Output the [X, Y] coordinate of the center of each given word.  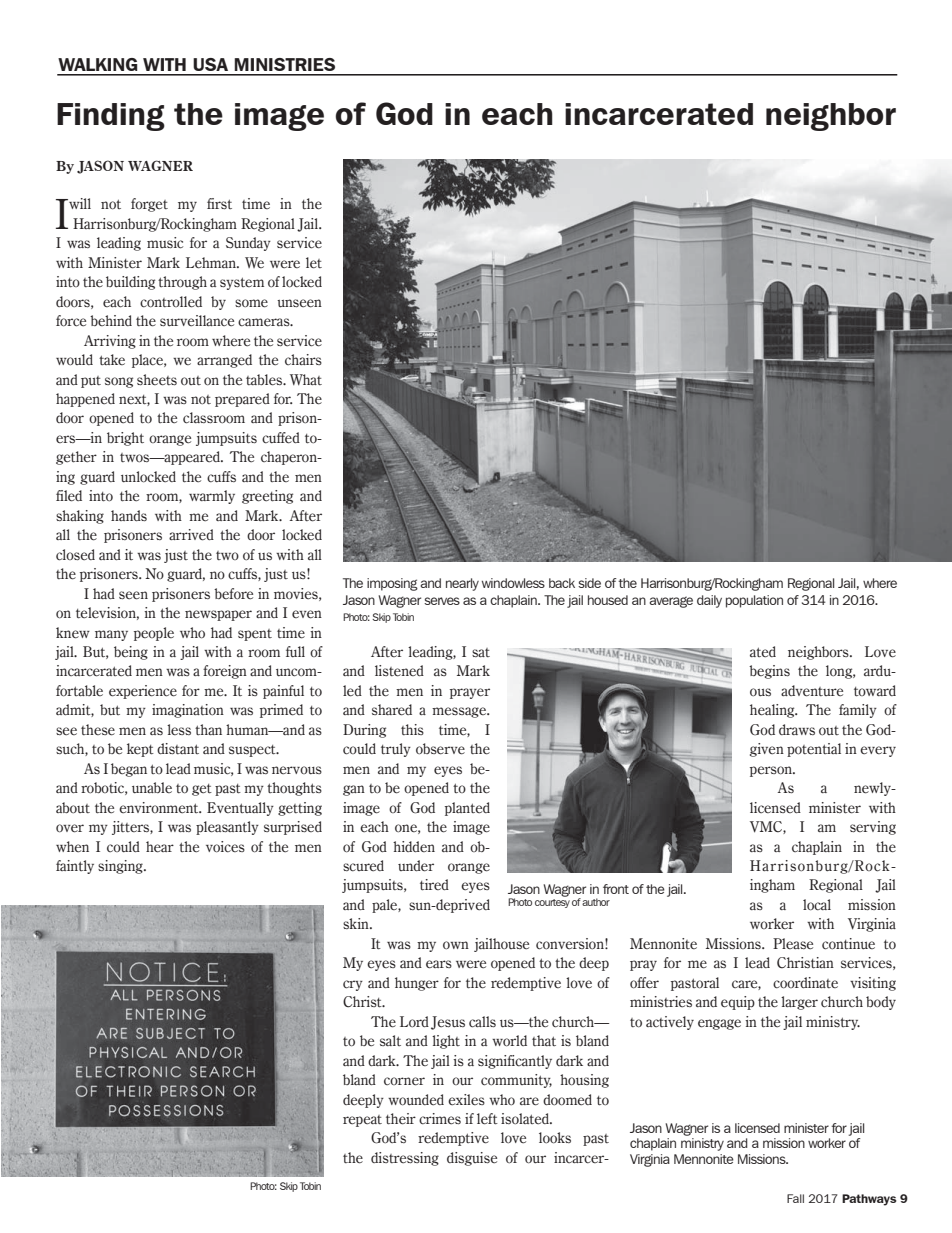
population [754, 601]
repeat [362, 1121]
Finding [111, 117]
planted [467, 809]
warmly [212, 497]
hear [160, 847]
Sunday [248, 244]
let [314, 263]
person [772, 771]
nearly [462, 584]
